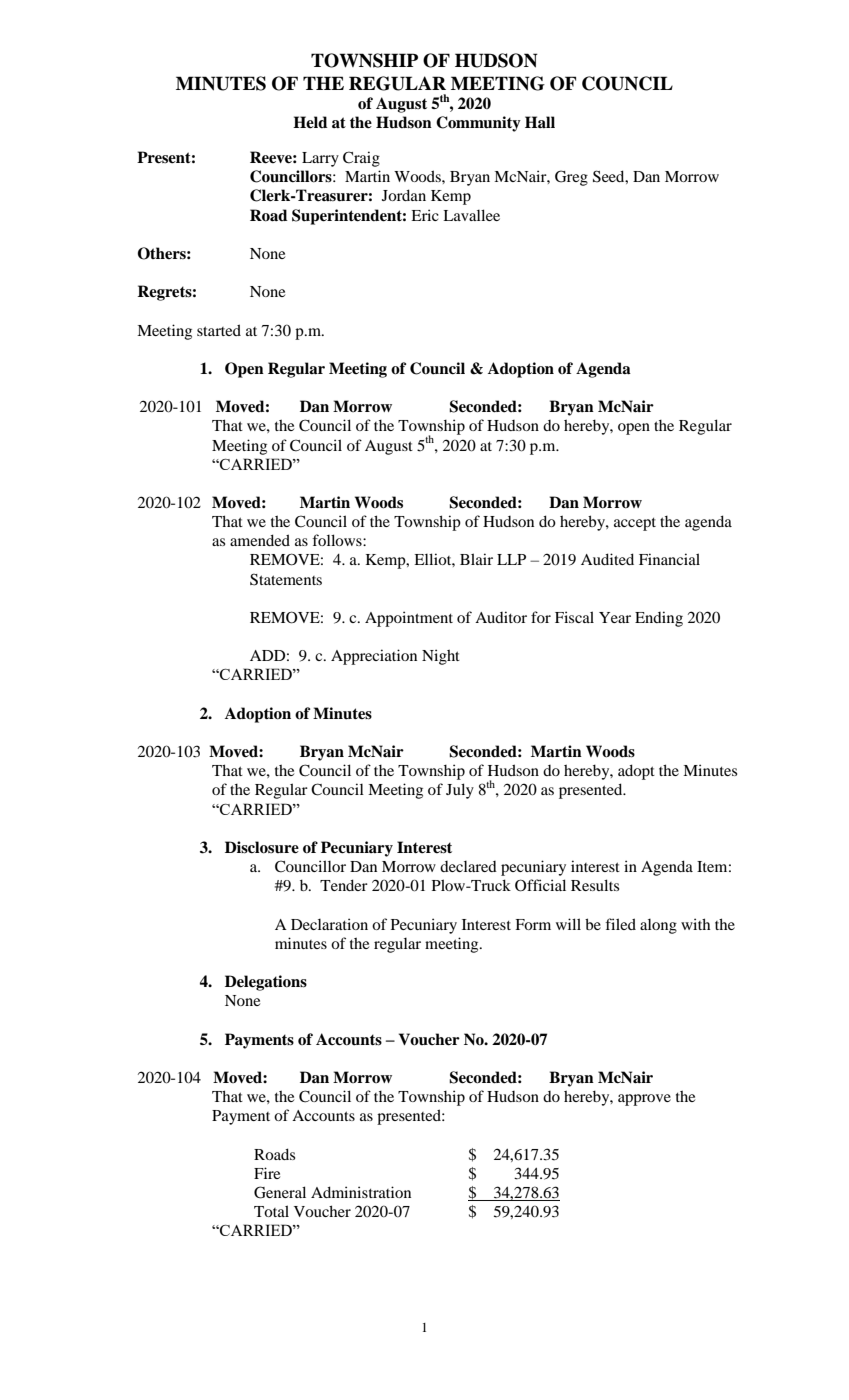 The image size is (849, 1400). I want to click on Ending, so click(659, 619).
